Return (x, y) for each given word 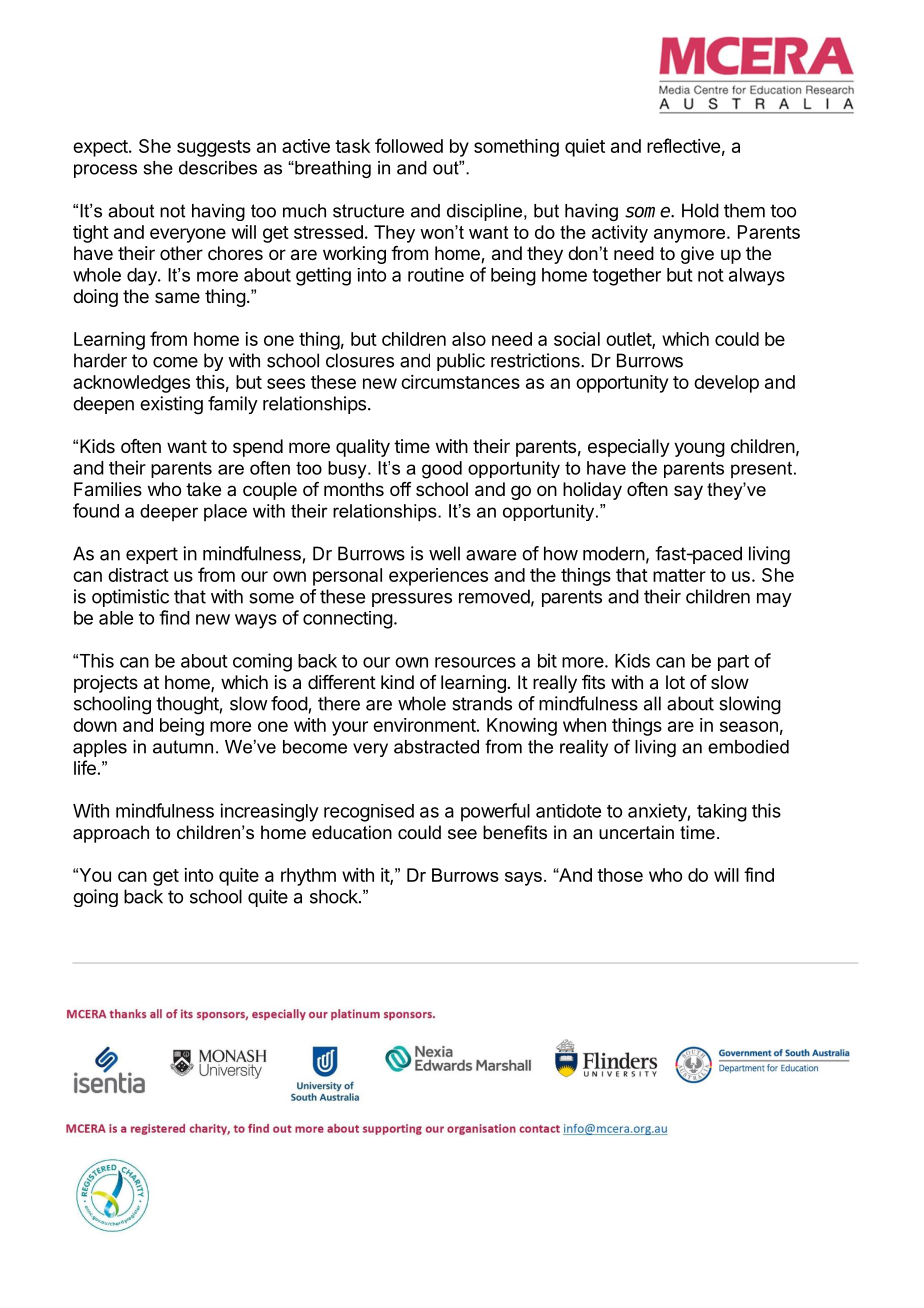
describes (218, 168)
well (444, 553)
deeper (169, 512)
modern (614, 553)
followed (409, 145)
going (95, 898)
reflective (683, 145)
